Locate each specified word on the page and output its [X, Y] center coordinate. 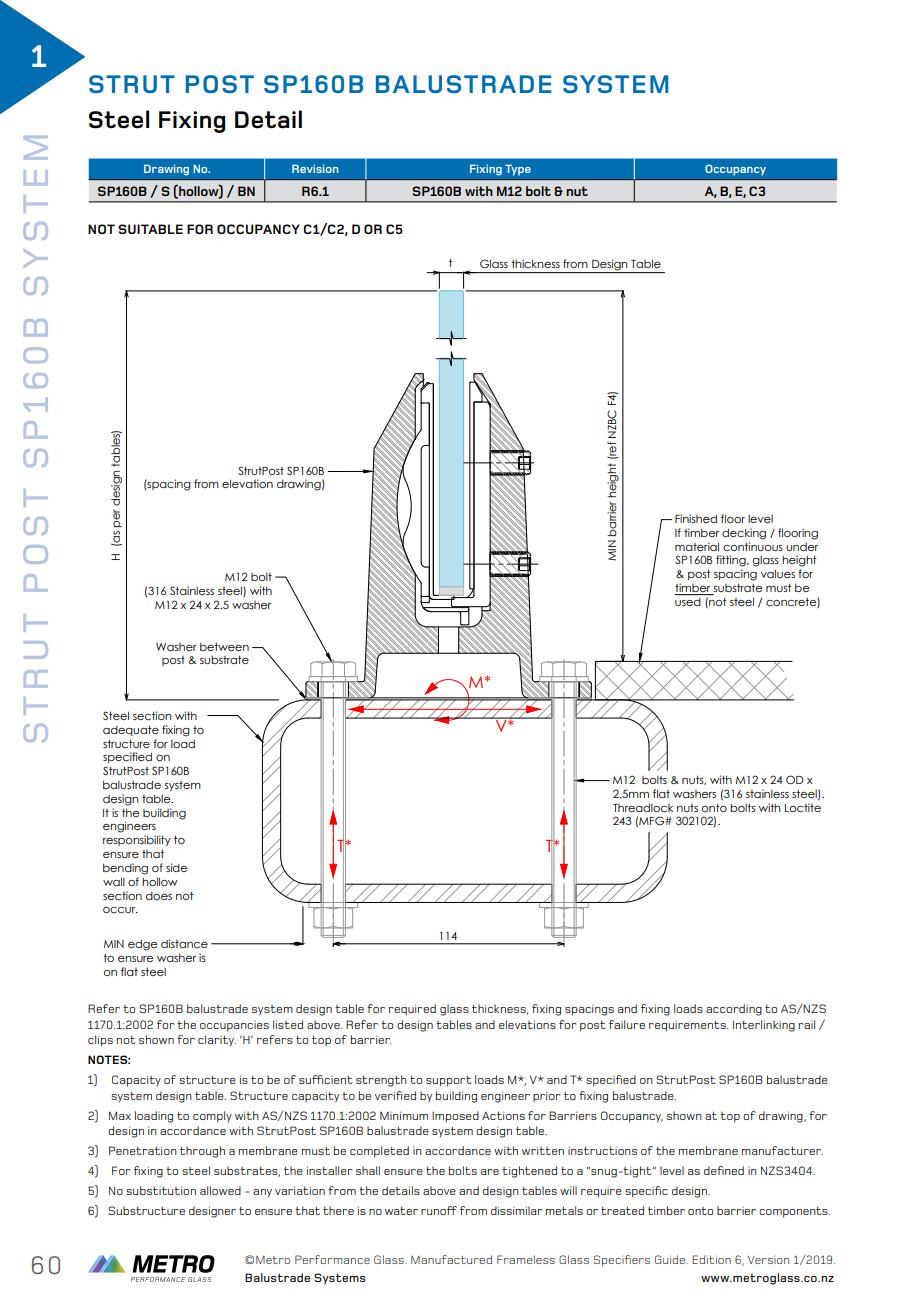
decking [744, 534]
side [176, 867]
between [224, 646]
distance [184, 943]
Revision [315, 168]
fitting [732, 561]
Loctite [803, 807]
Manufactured [451, 1259]
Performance [332, 1259]
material [697, 546]
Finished [696, 518]
